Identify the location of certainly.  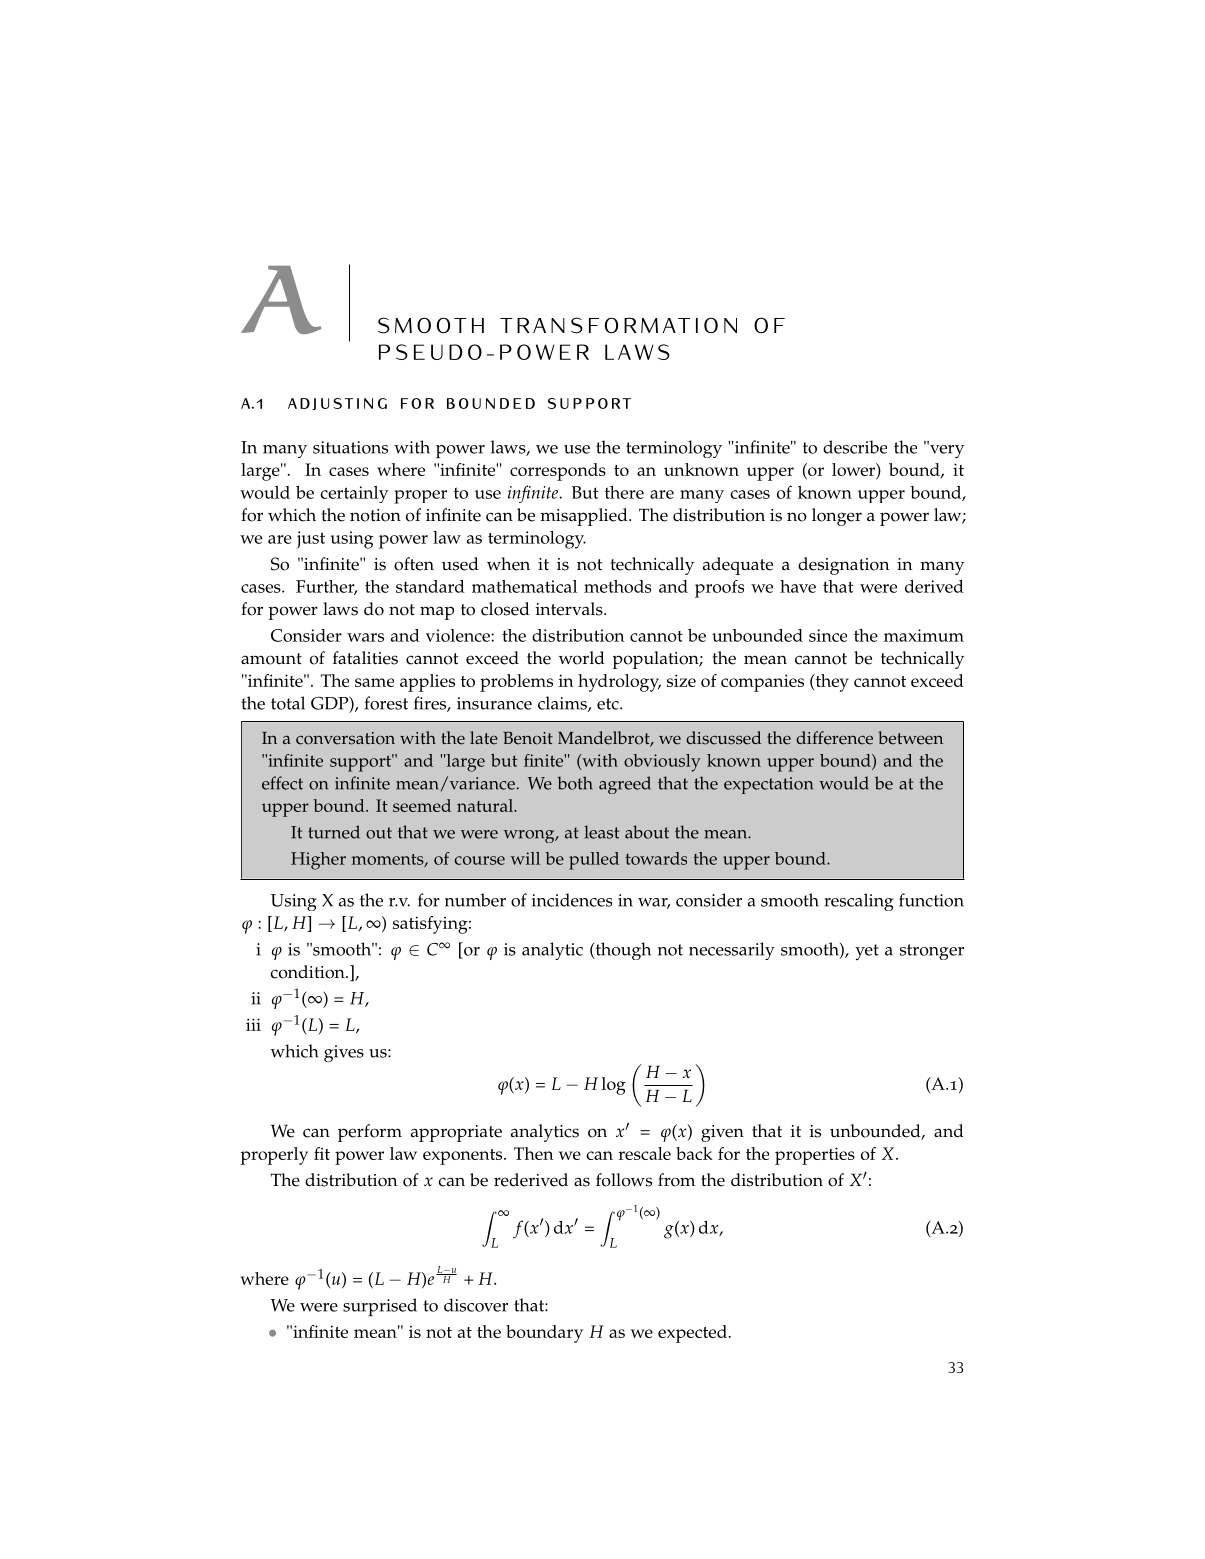
(354, 494).
